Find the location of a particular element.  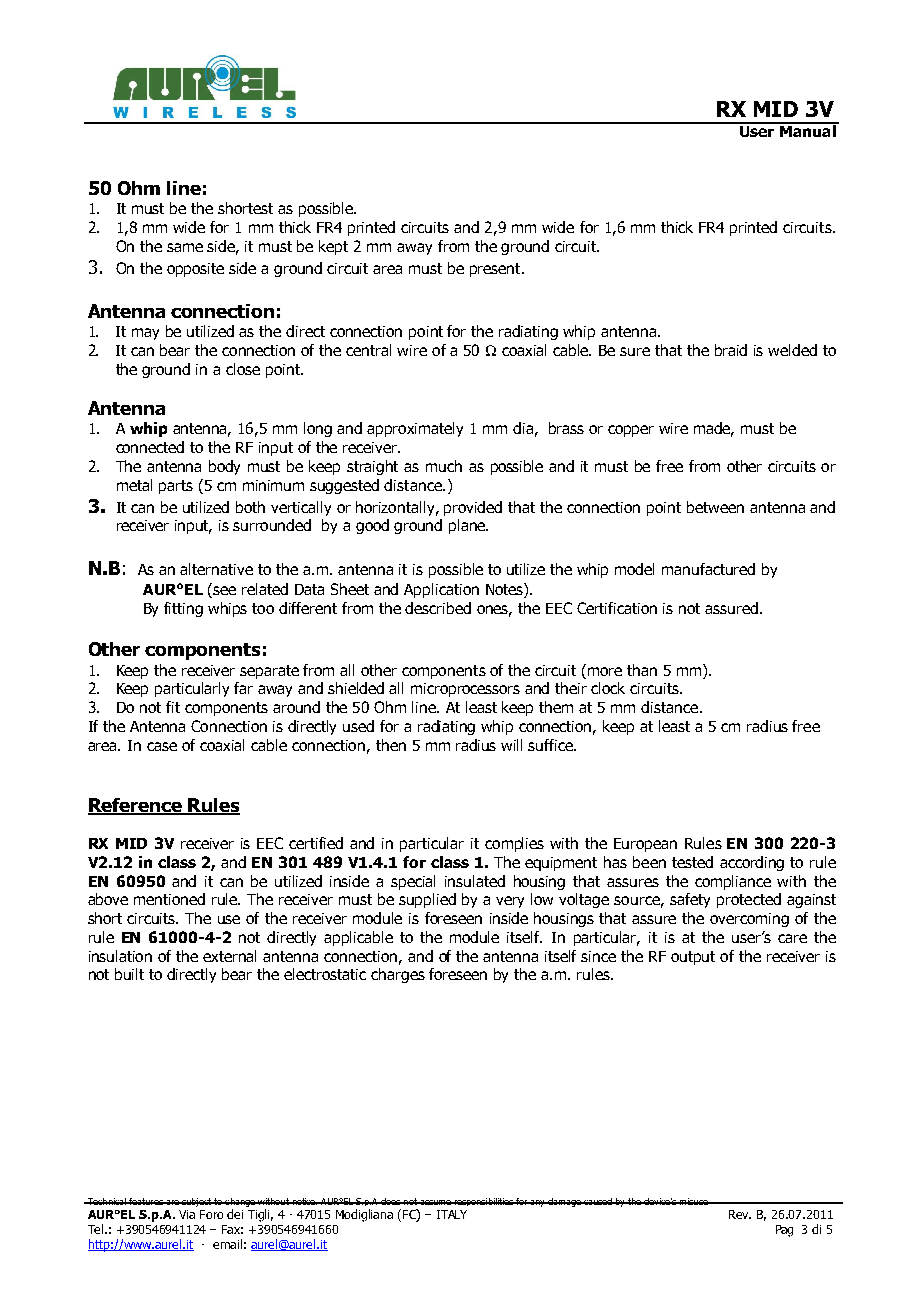

provided is located at coordinates (473, 508).
